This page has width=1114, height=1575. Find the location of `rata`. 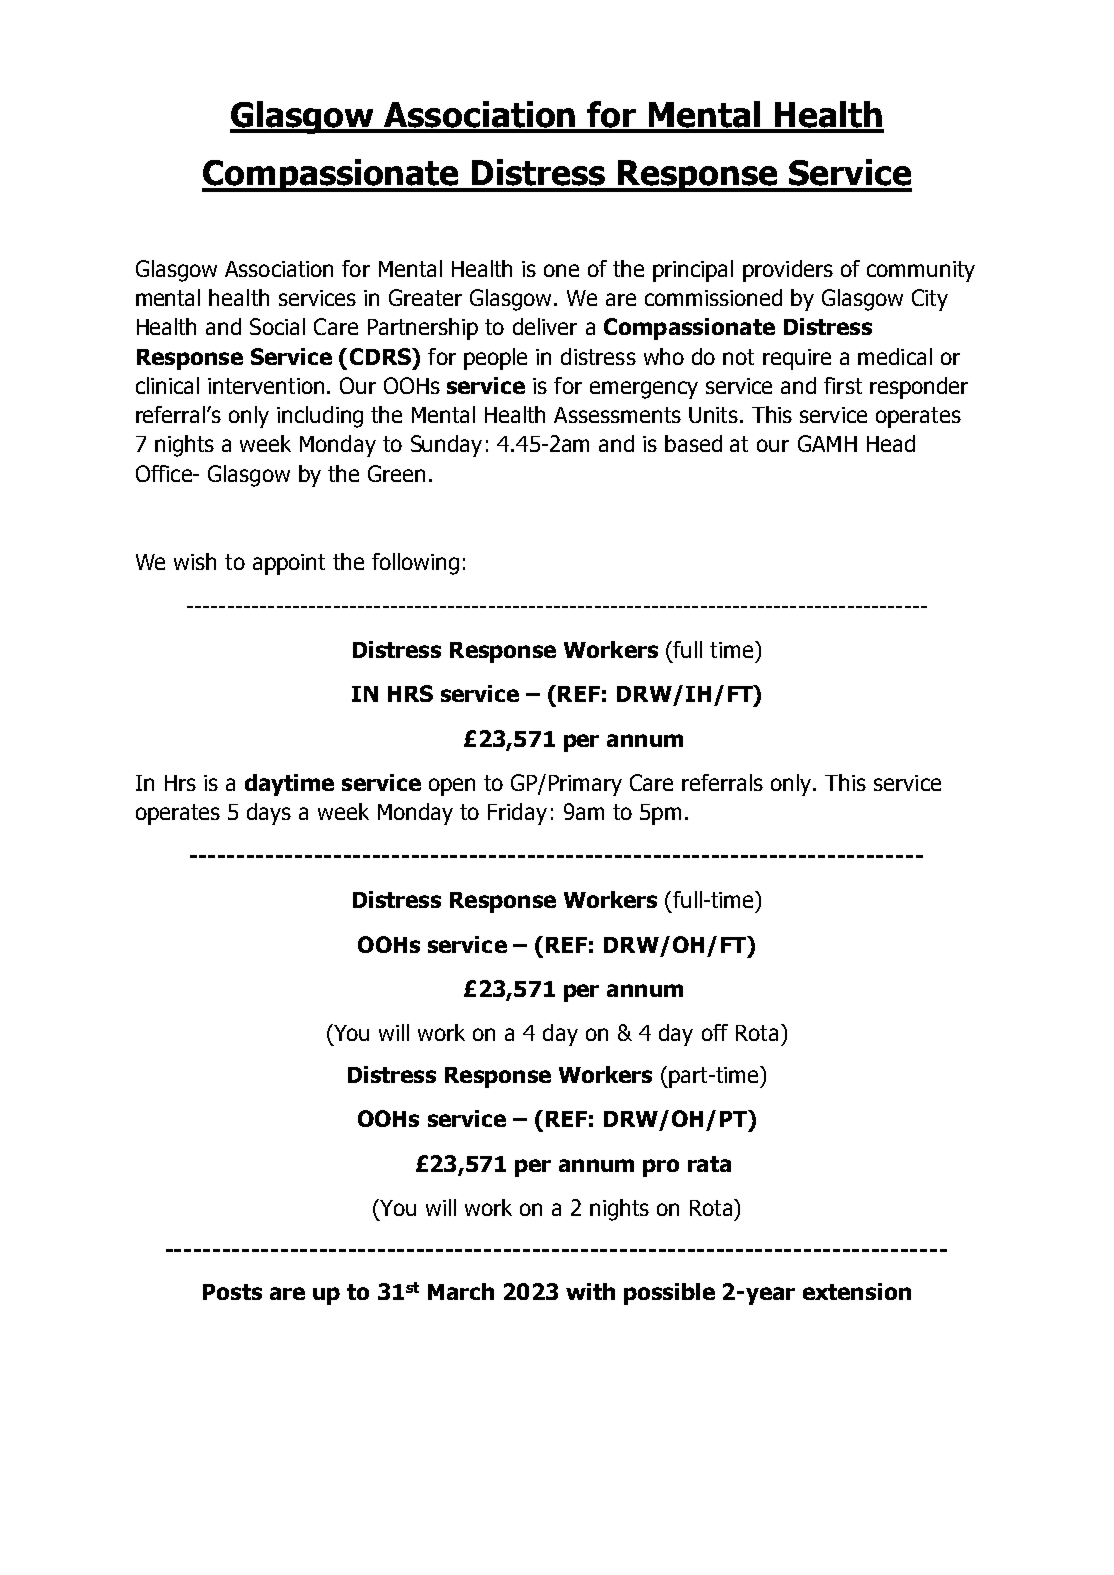

rata is located at coordinates (709, 1164).
